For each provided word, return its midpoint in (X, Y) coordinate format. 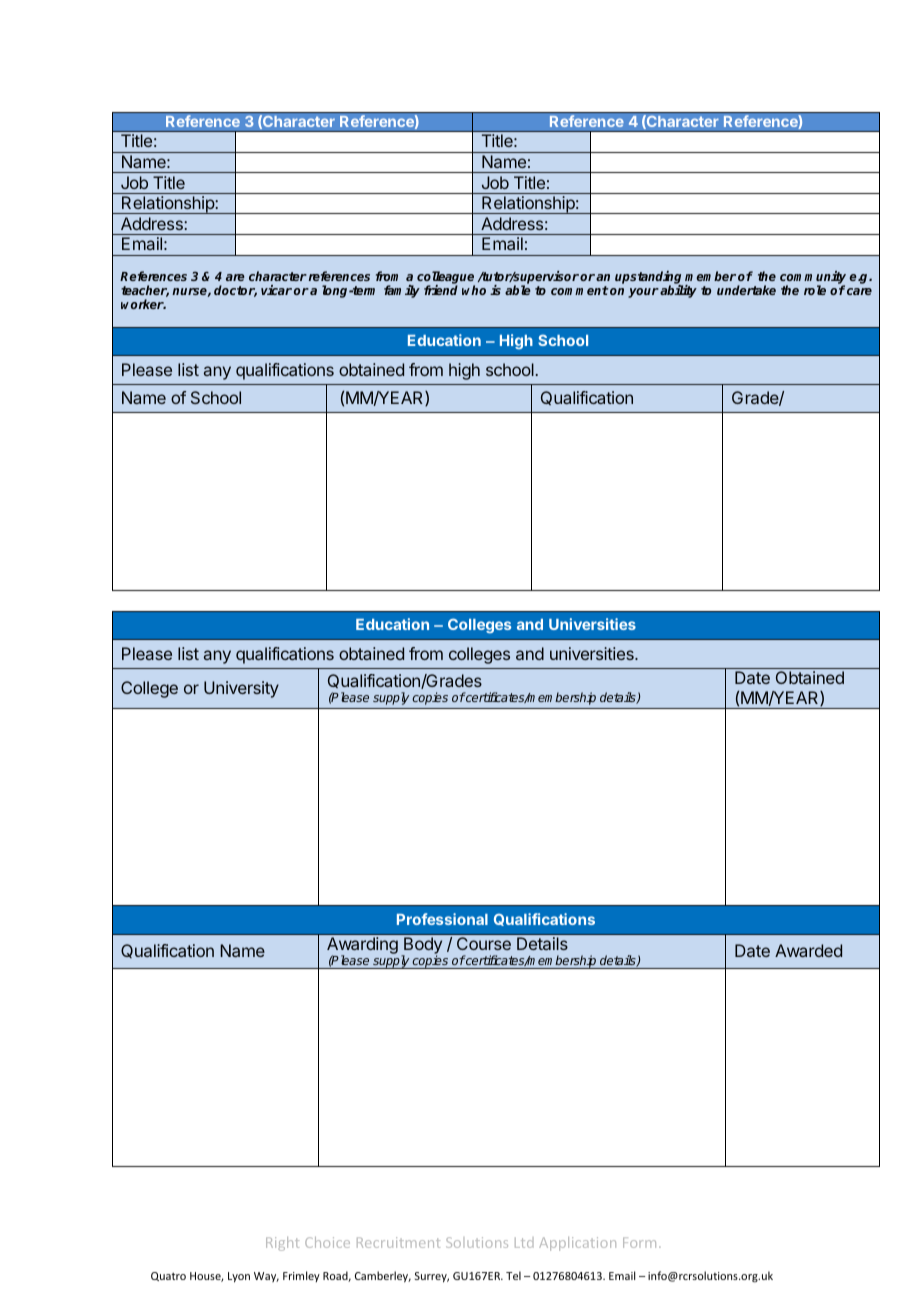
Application (577, 1244)
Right (282, 1244)
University (241, 689)
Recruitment (398, 1242)
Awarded (808, 950)
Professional (442, 919)
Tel (513, 1275)
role (815, 290)
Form (639, 1242)
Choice (327, 1242)
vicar (276, 290)
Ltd (524, 1243)
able (518, 290)
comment (580, 290)
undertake (746, 290)
